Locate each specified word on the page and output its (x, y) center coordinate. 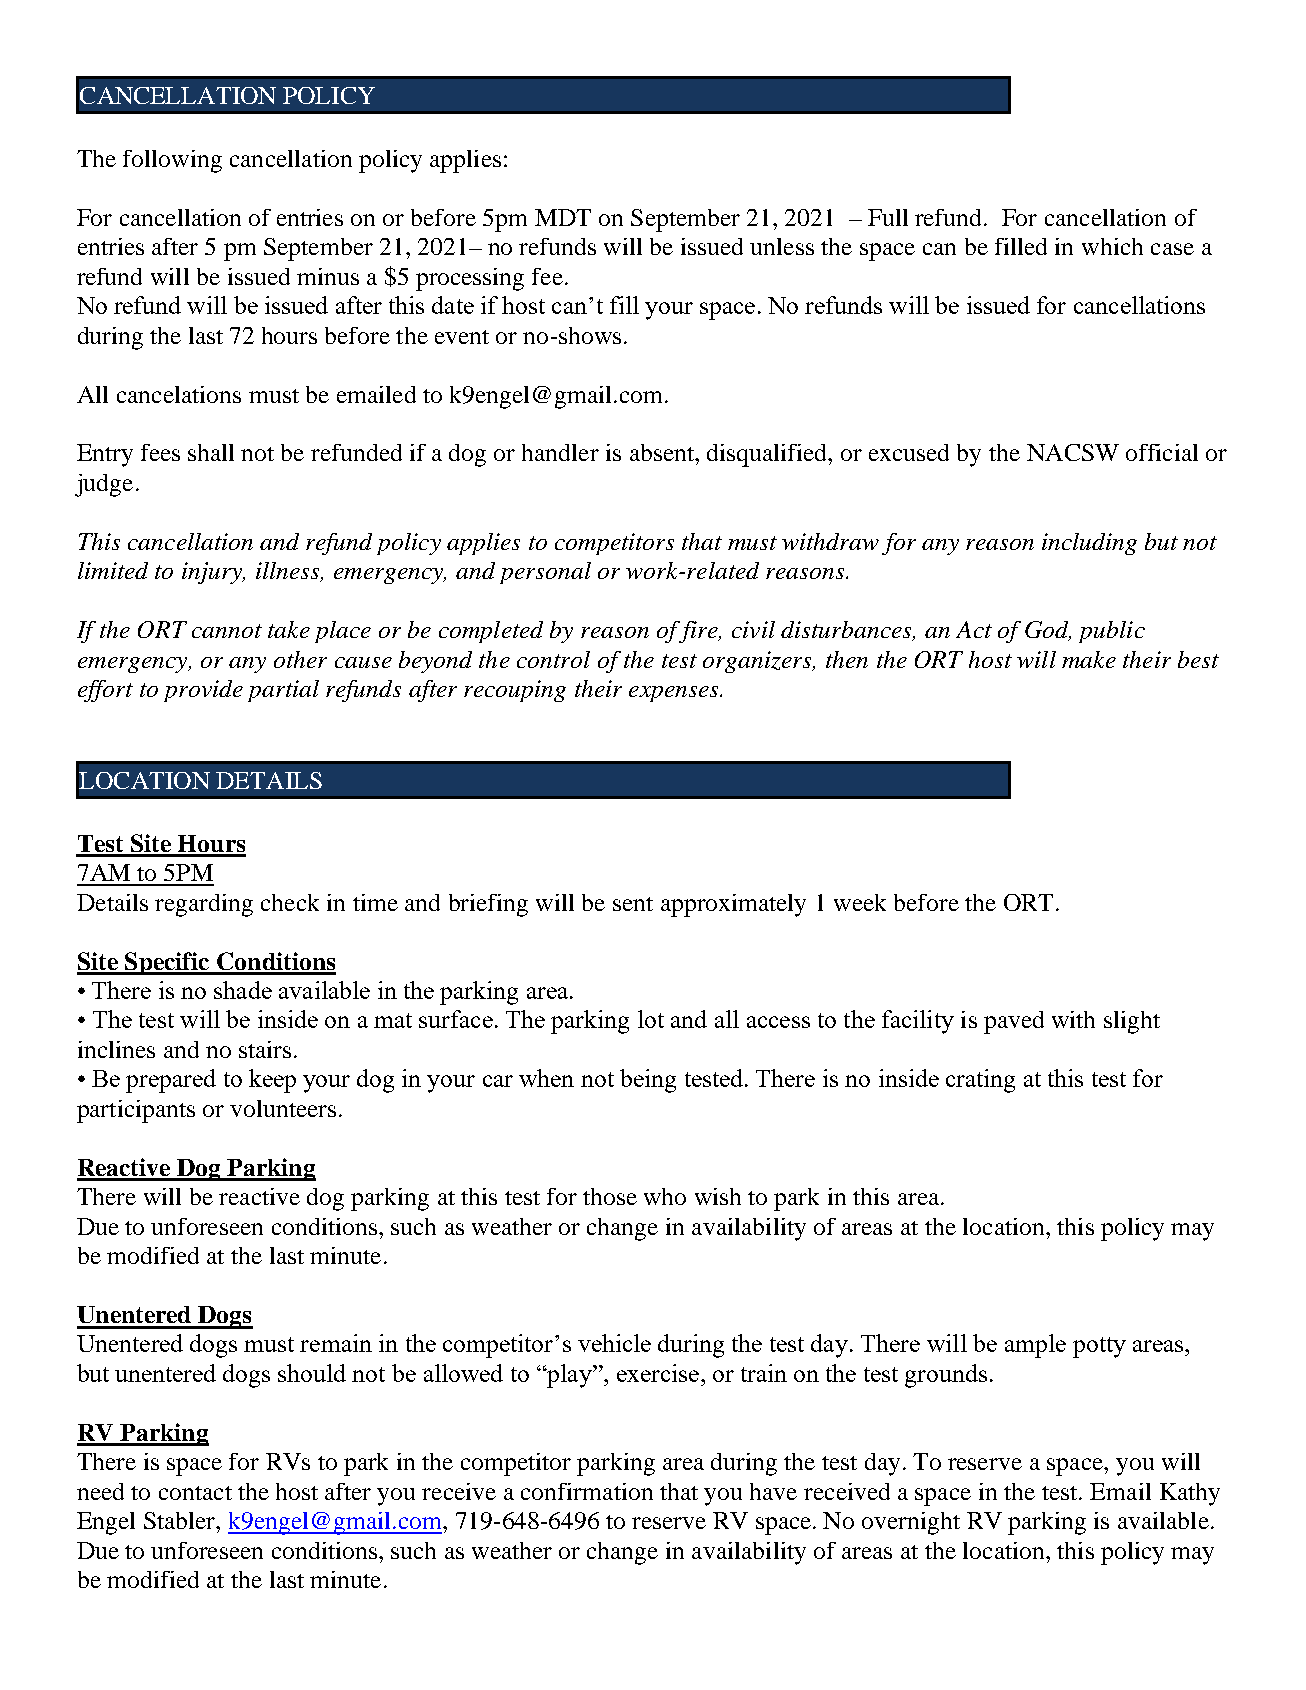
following (172, 161)
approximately (733, 905)
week (860, 902)
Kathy (1190, 1494)
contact (195, 1493)
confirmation (587, 1491)
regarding (204, 905)
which (1112, 246)
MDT (563, 217)
